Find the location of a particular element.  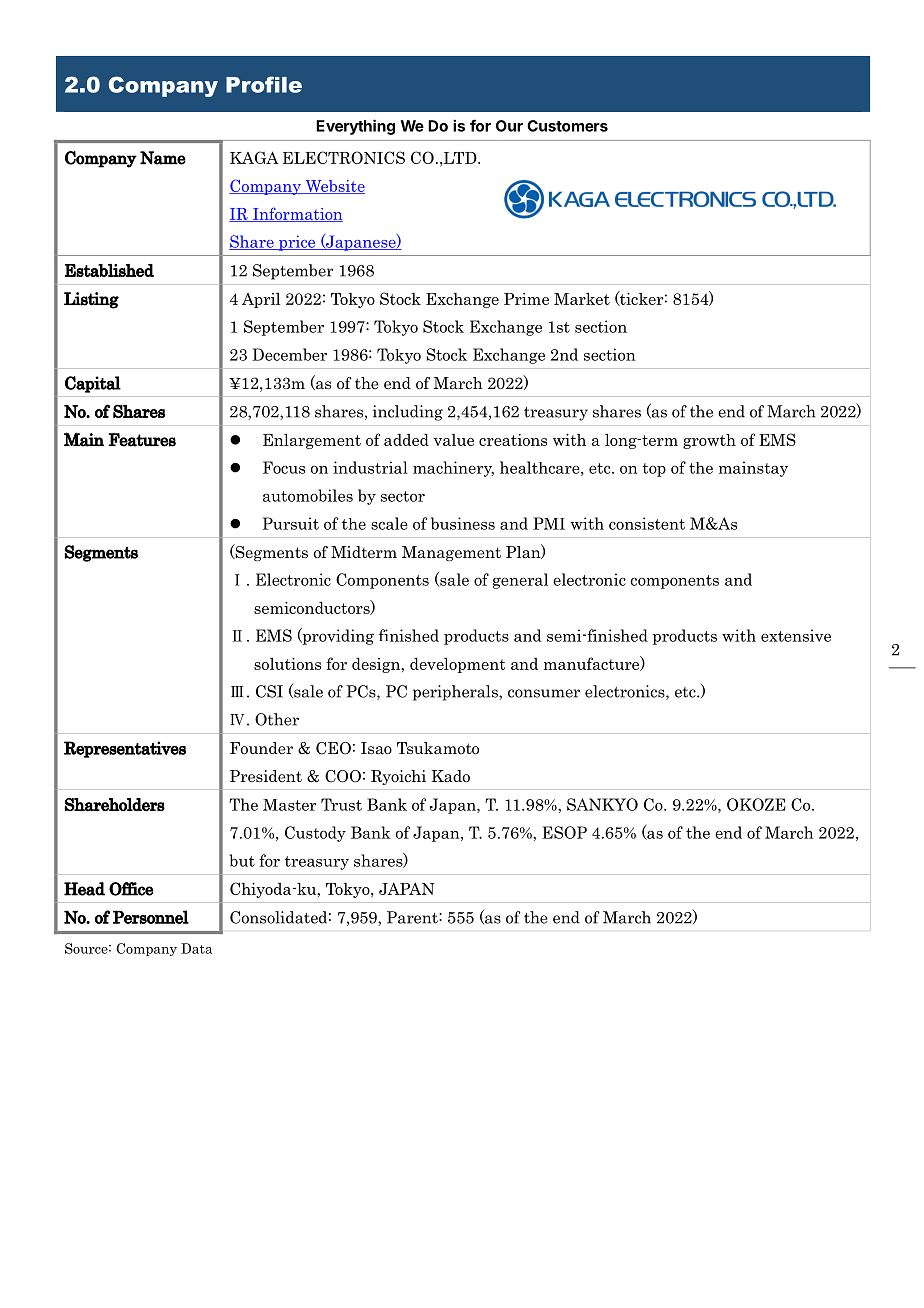

Customers is located at coordinates (567, 126).
